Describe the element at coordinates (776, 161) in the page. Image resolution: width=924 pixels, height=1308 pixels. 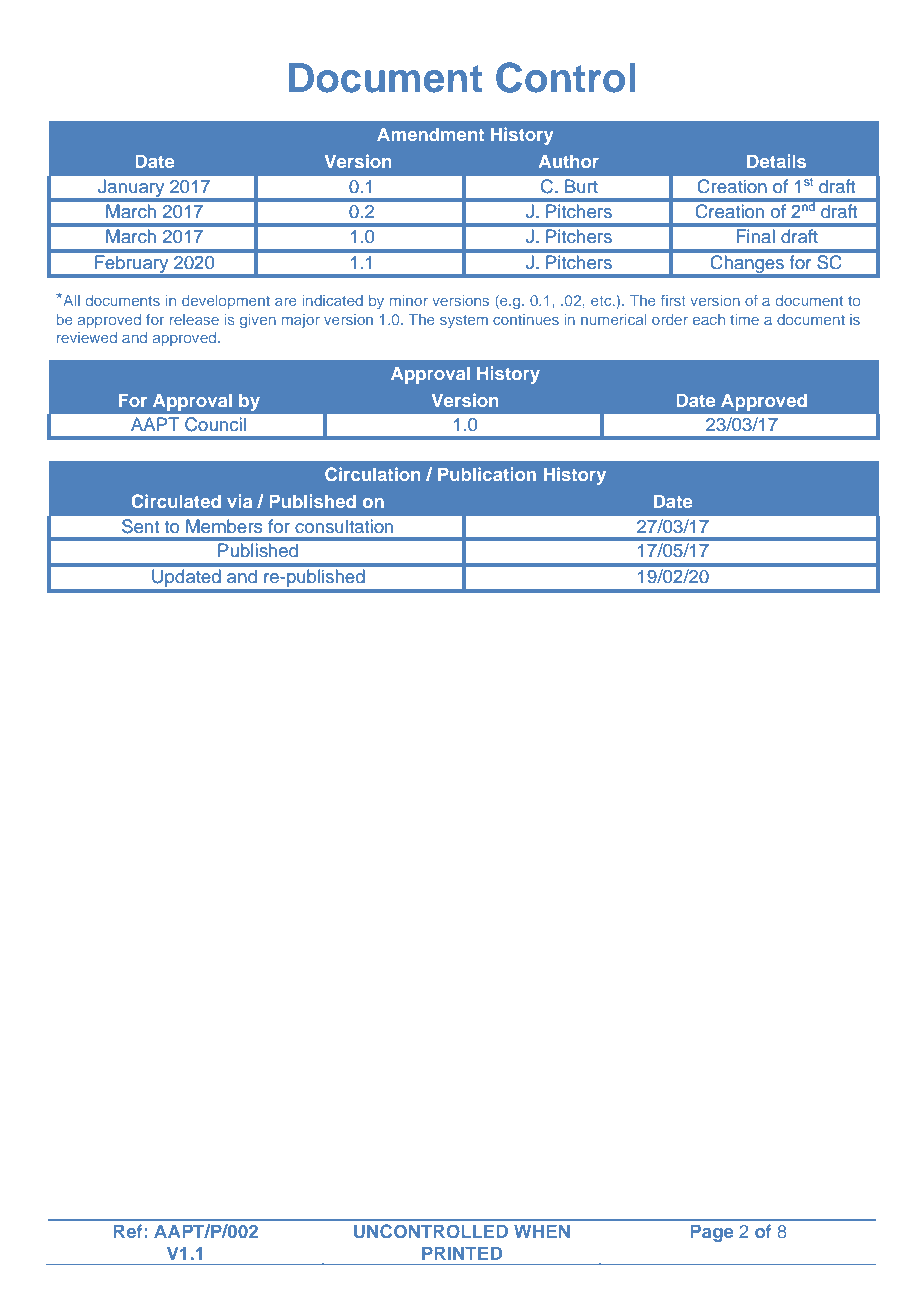
I see `Details` at that location.
